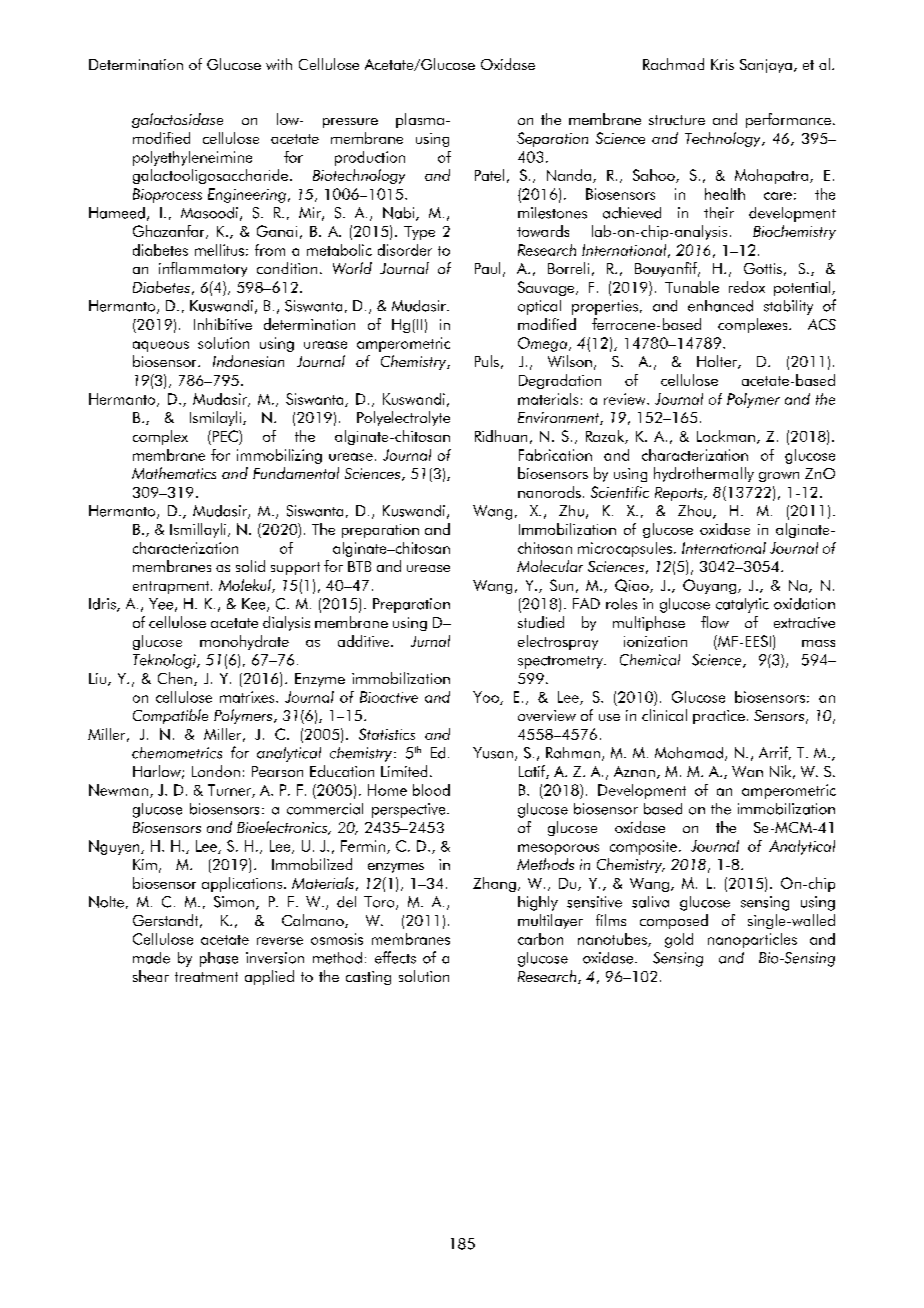 Image resolution: width=924 pixels, height=1308 pixels. Describe the element at coordinates (719, 717) in the screenshot. I see `practice` at that location.
